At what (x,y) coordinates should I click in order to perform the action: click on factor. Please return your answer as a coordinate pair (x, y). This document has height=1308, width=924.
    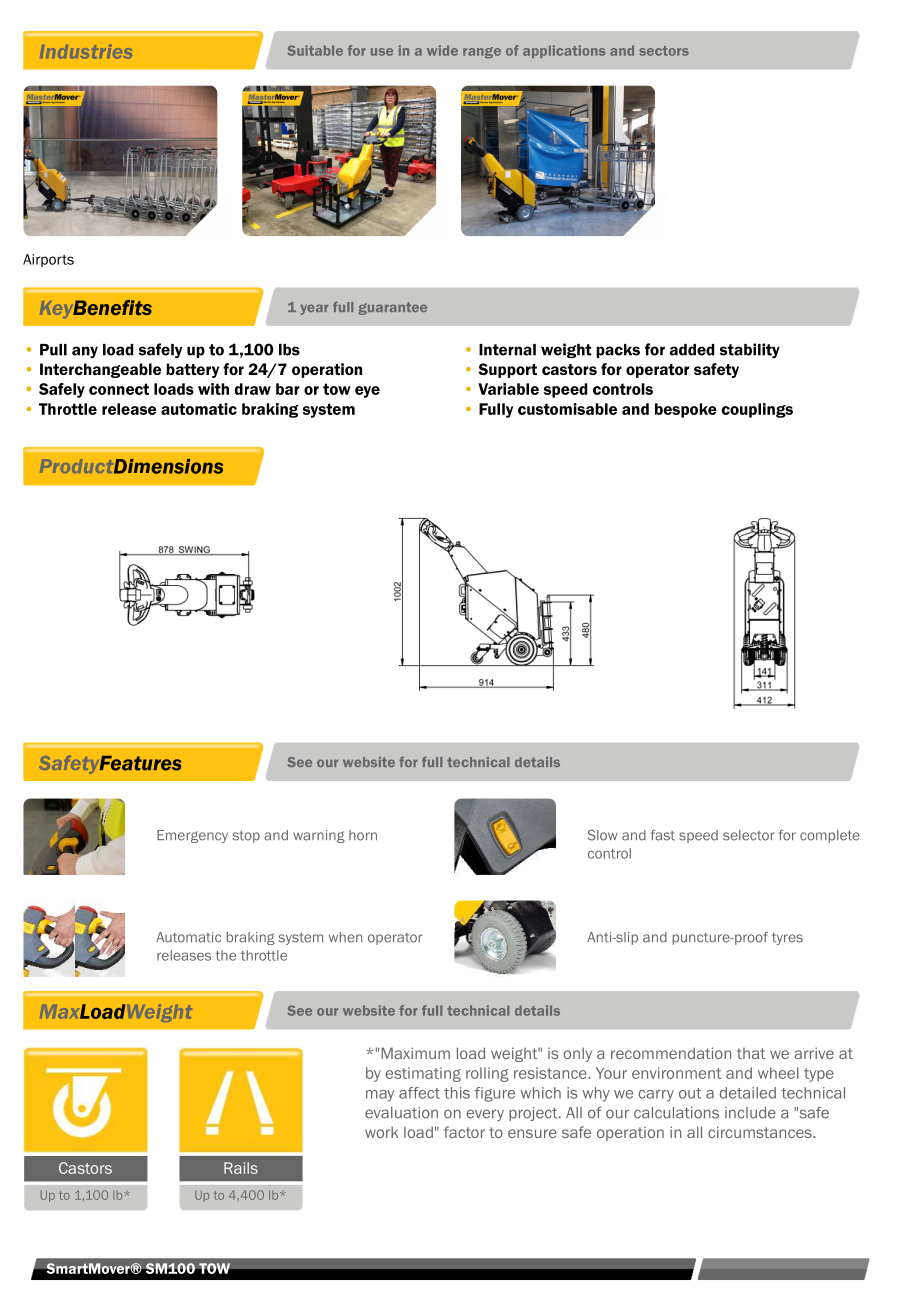
    Looking at the image, I should click on (464, 1132).
